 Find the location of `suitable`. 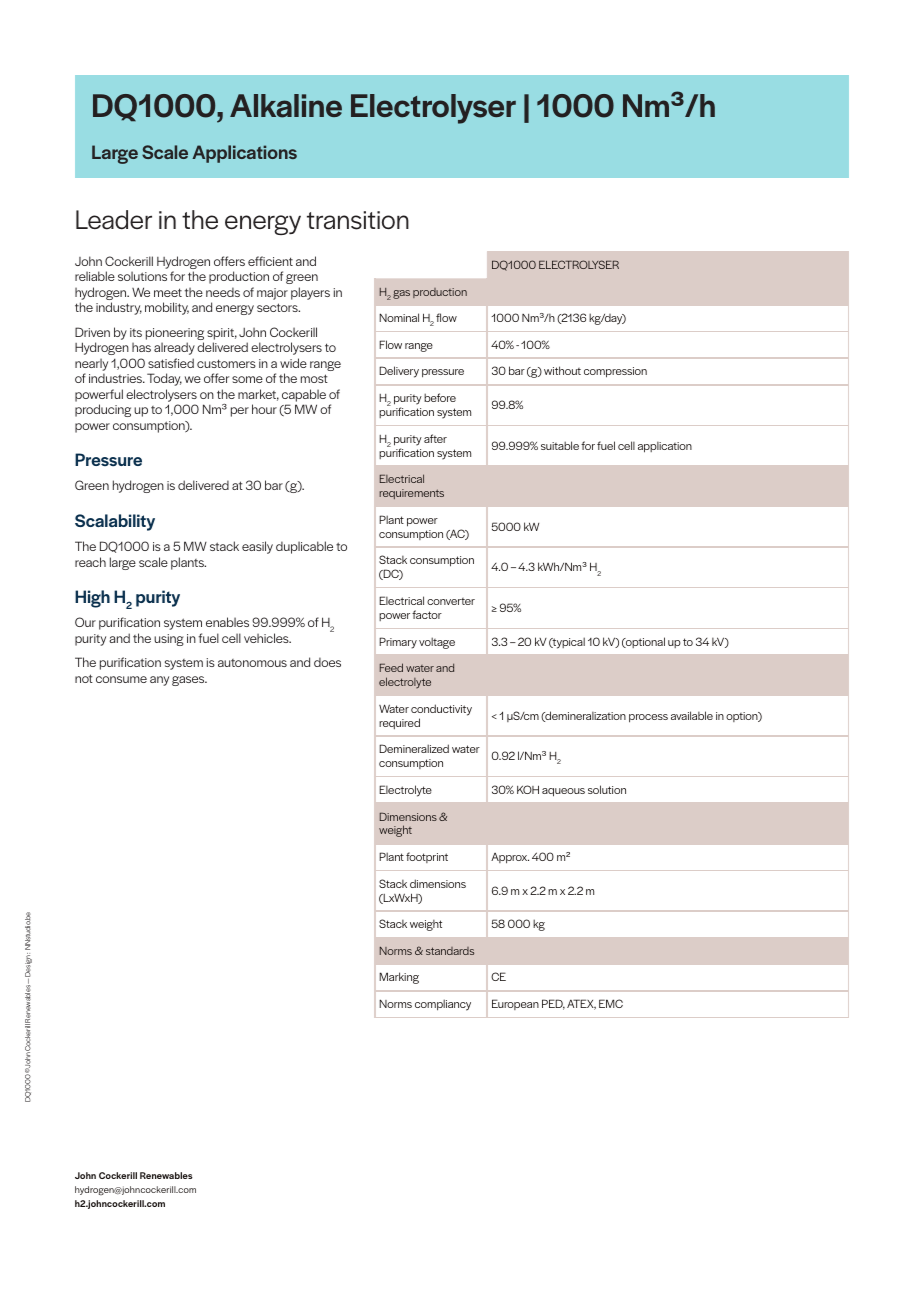

suitable is located at coordinates (560, 445).
